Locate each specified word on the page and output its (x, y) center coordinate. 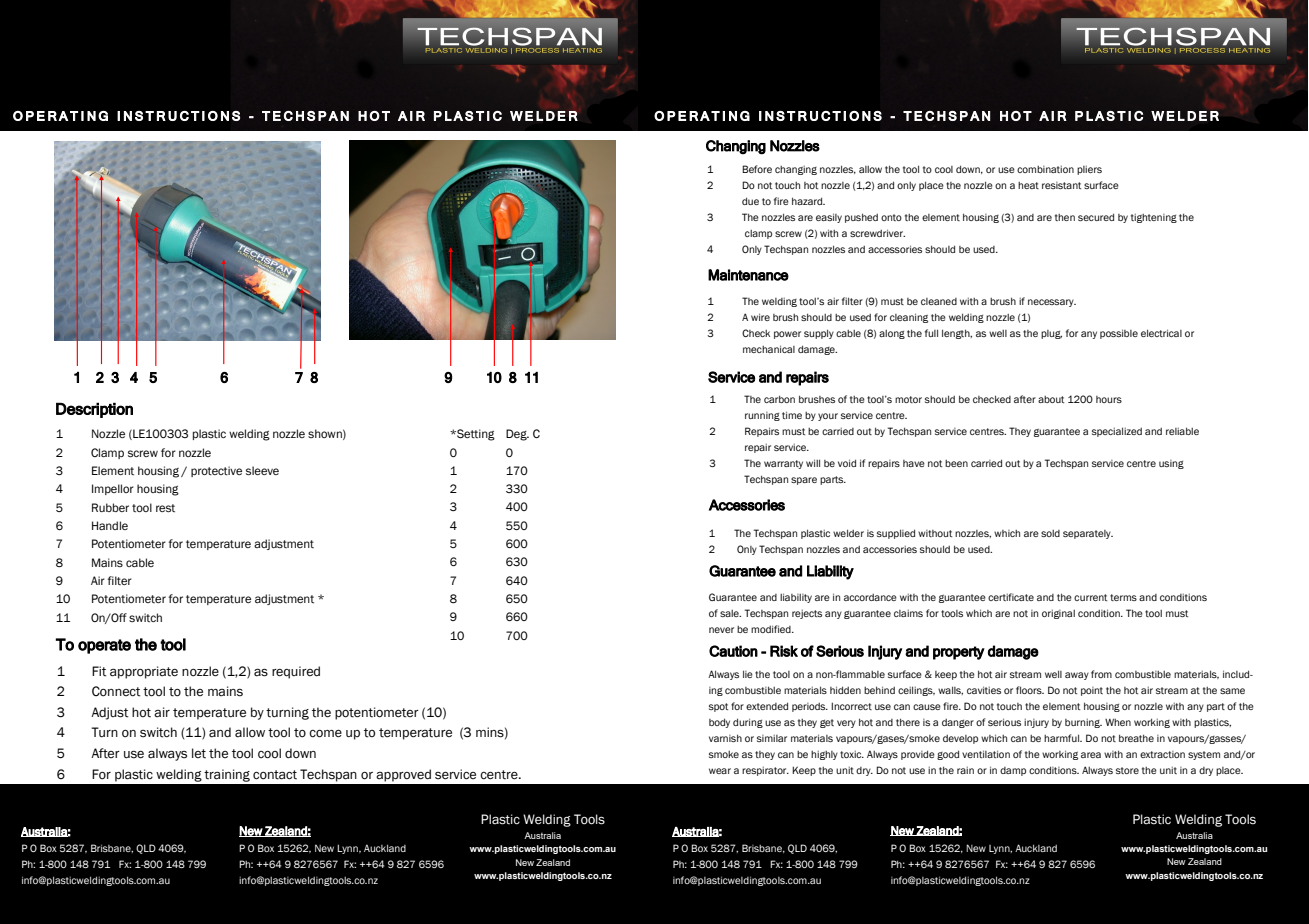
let (199, 753)
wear (720, 771)
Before (757, 169)
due (750, 201)
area (1091, 755)
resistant (1061, 185)
